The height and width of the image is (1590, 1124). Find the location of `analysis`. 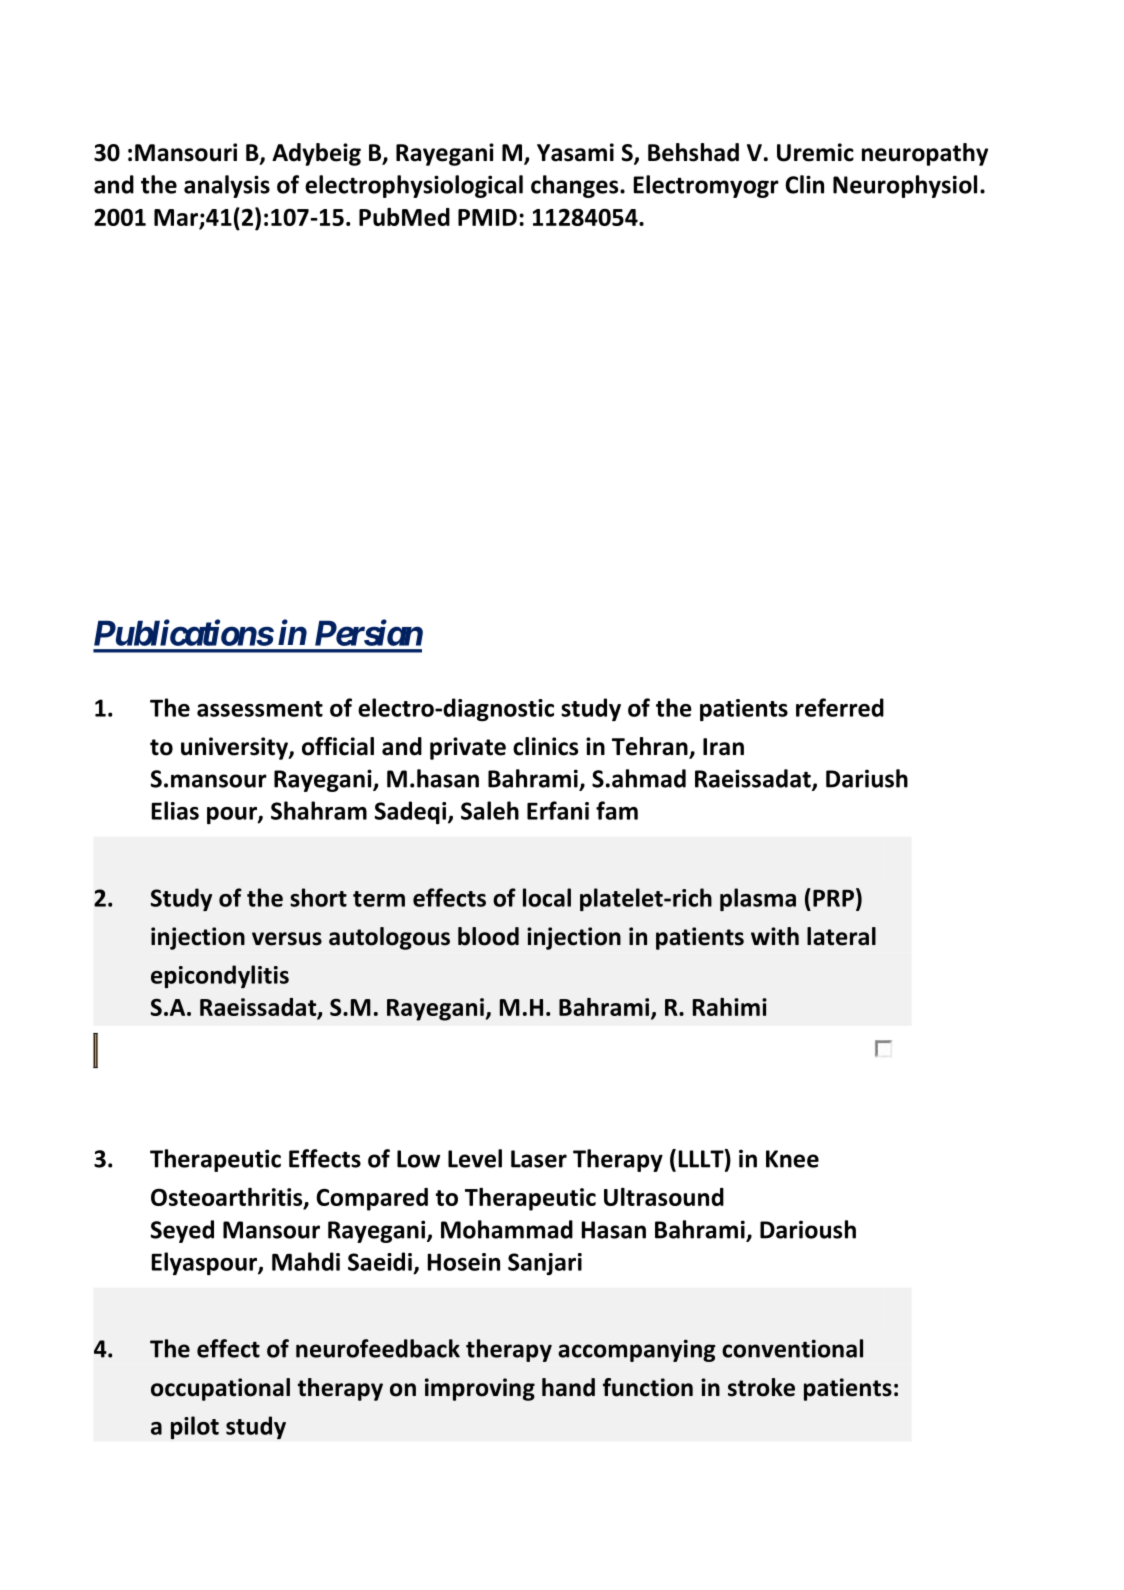

analysis is located at coordinates (227, 186).
